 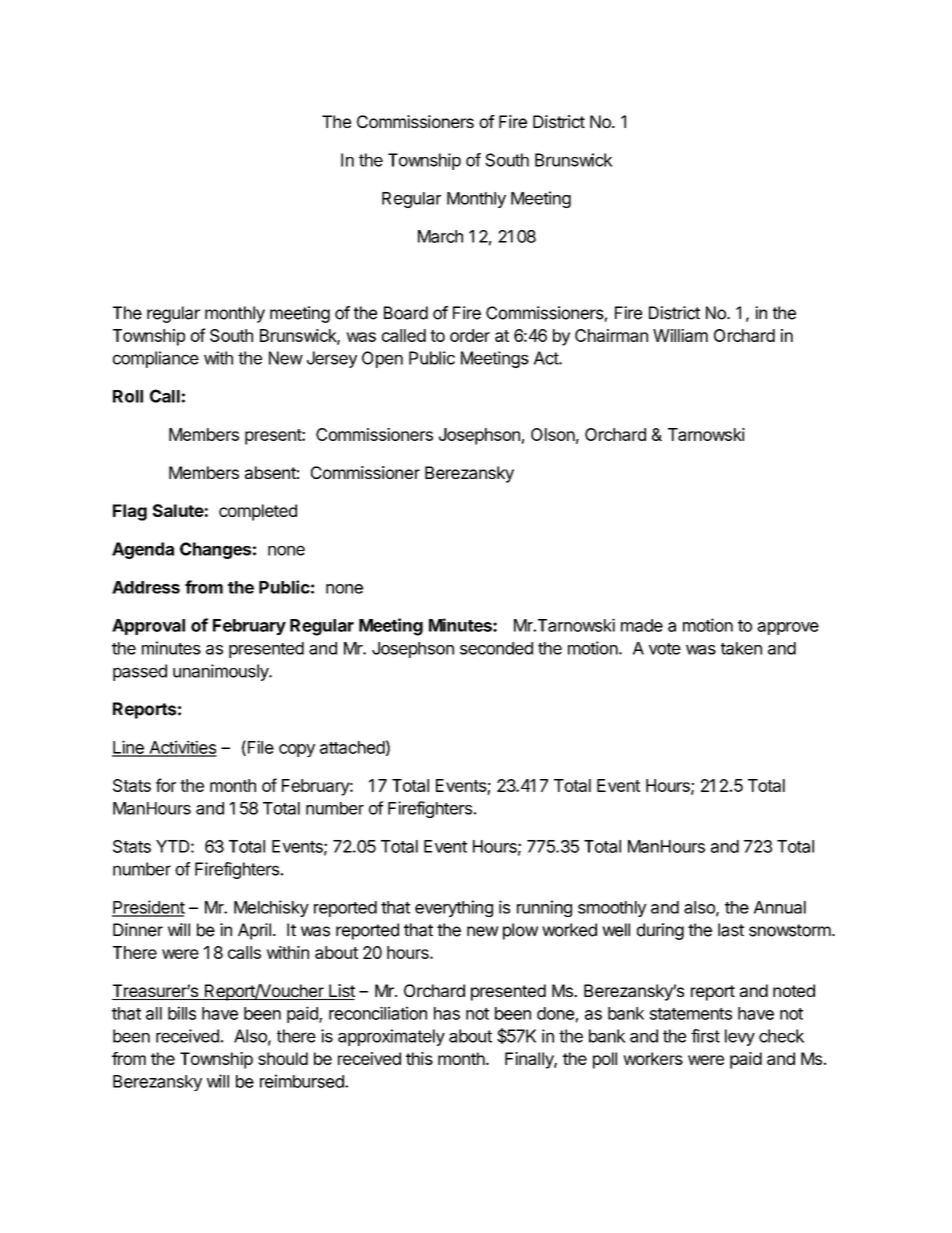 What do you see at coordinates (440, 236) in the screenshot?
I see `March` at bounding box center [440, 236].
